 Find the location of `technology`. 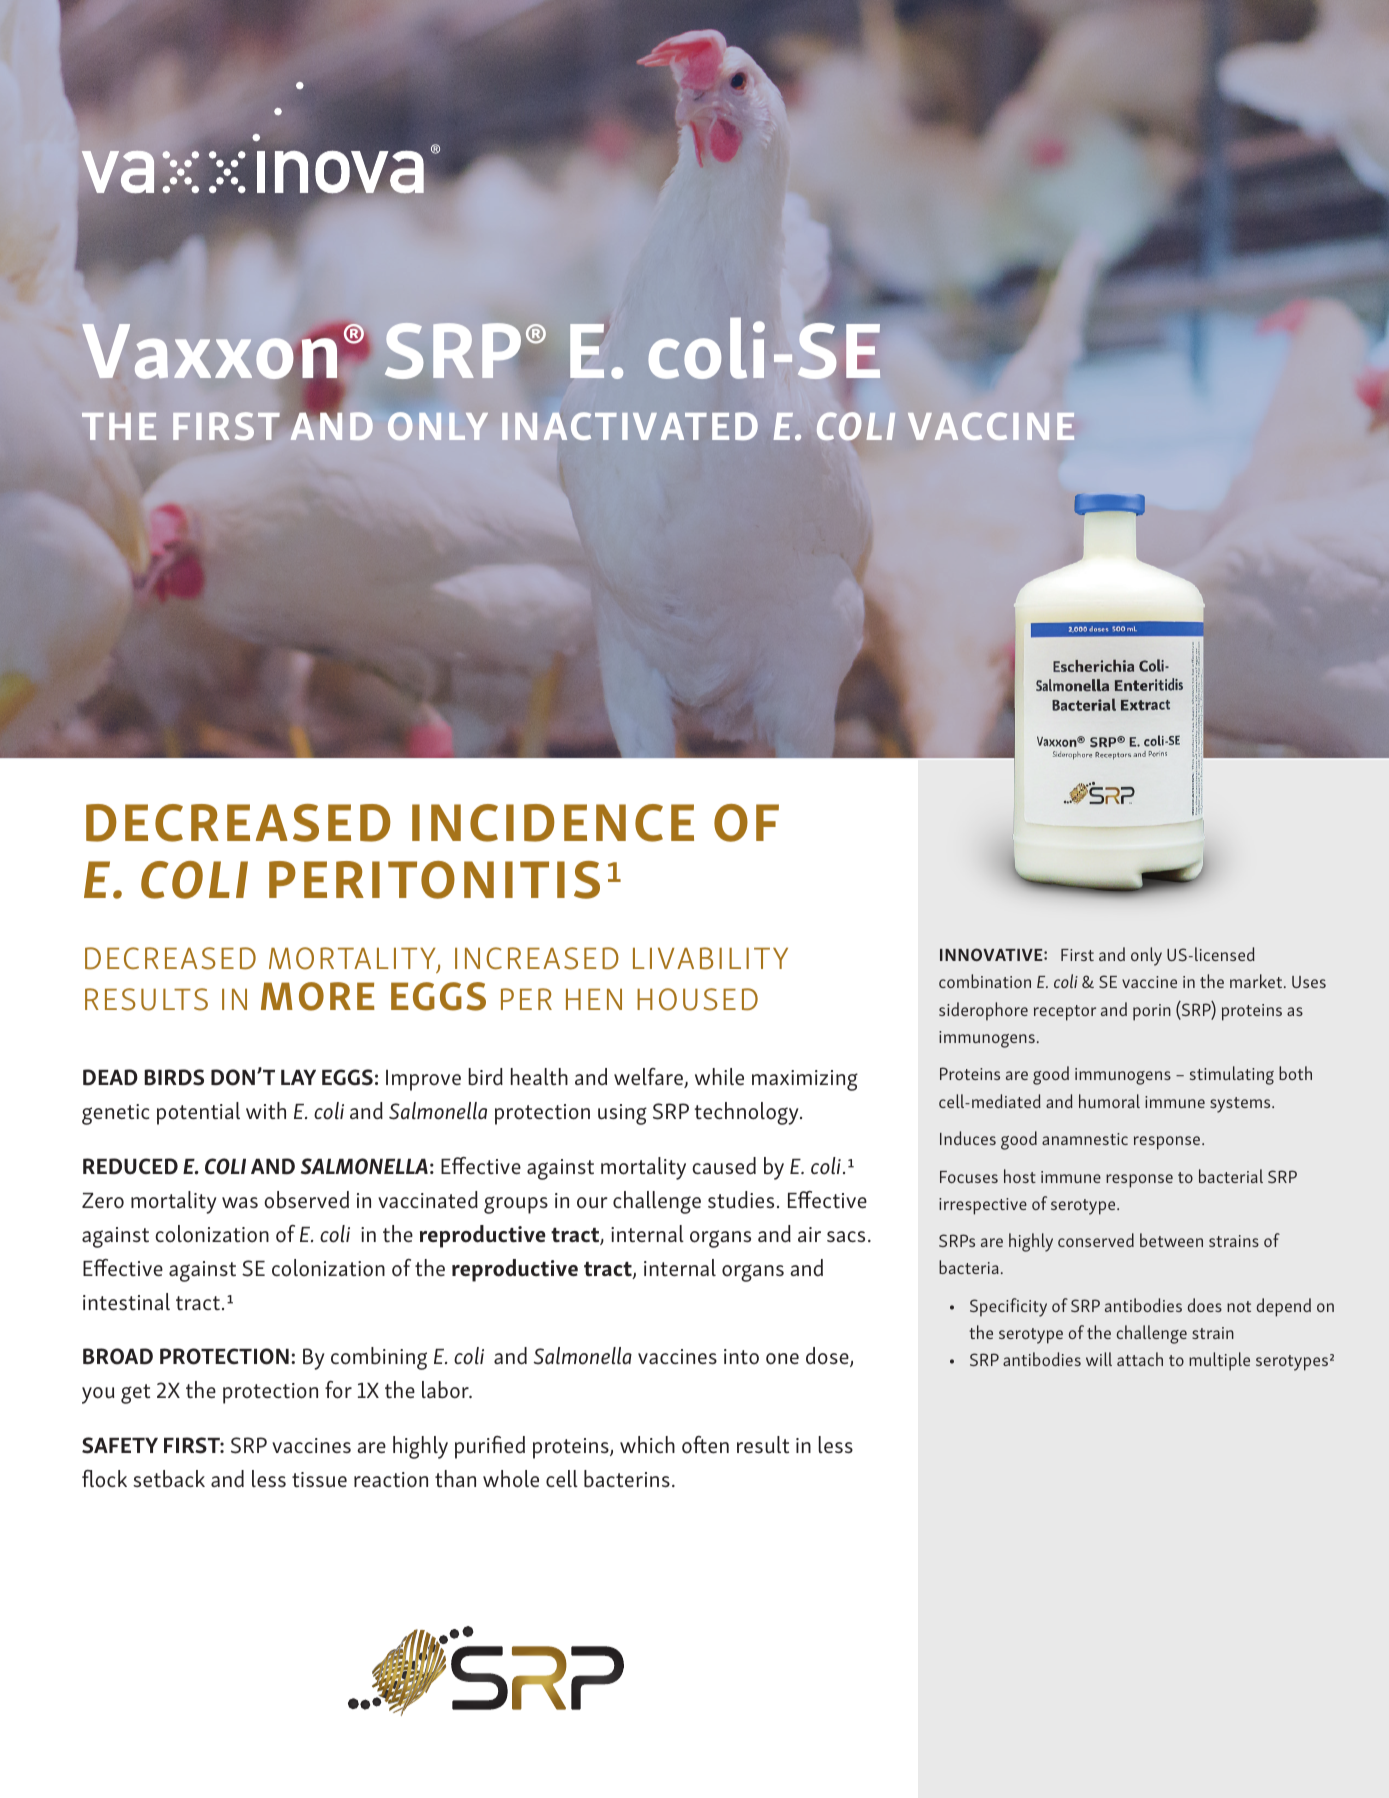

technology is located at coordinates (748, 1113).
